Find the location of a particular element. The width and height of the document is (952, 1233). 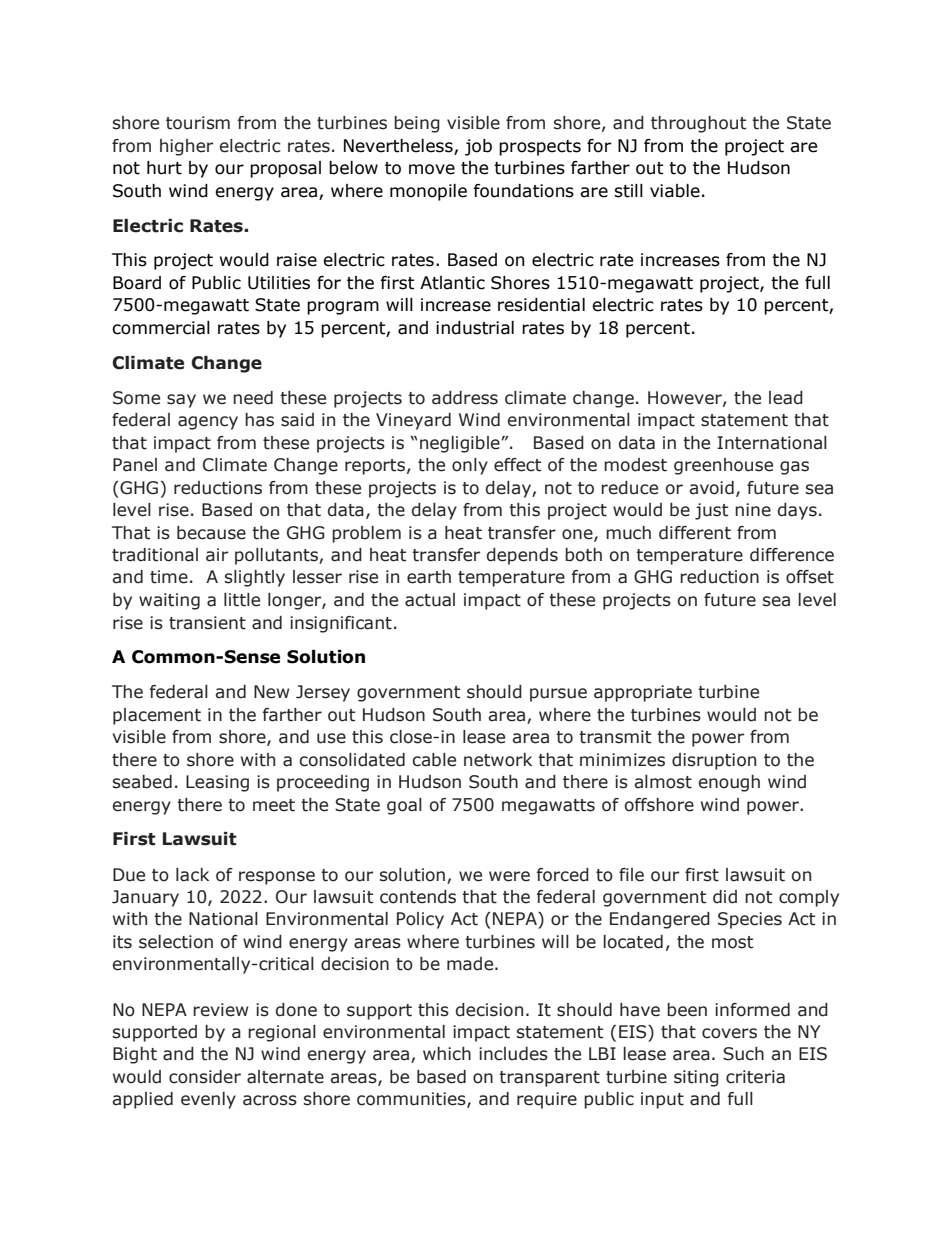

job is located at coordinates (478, 147).
